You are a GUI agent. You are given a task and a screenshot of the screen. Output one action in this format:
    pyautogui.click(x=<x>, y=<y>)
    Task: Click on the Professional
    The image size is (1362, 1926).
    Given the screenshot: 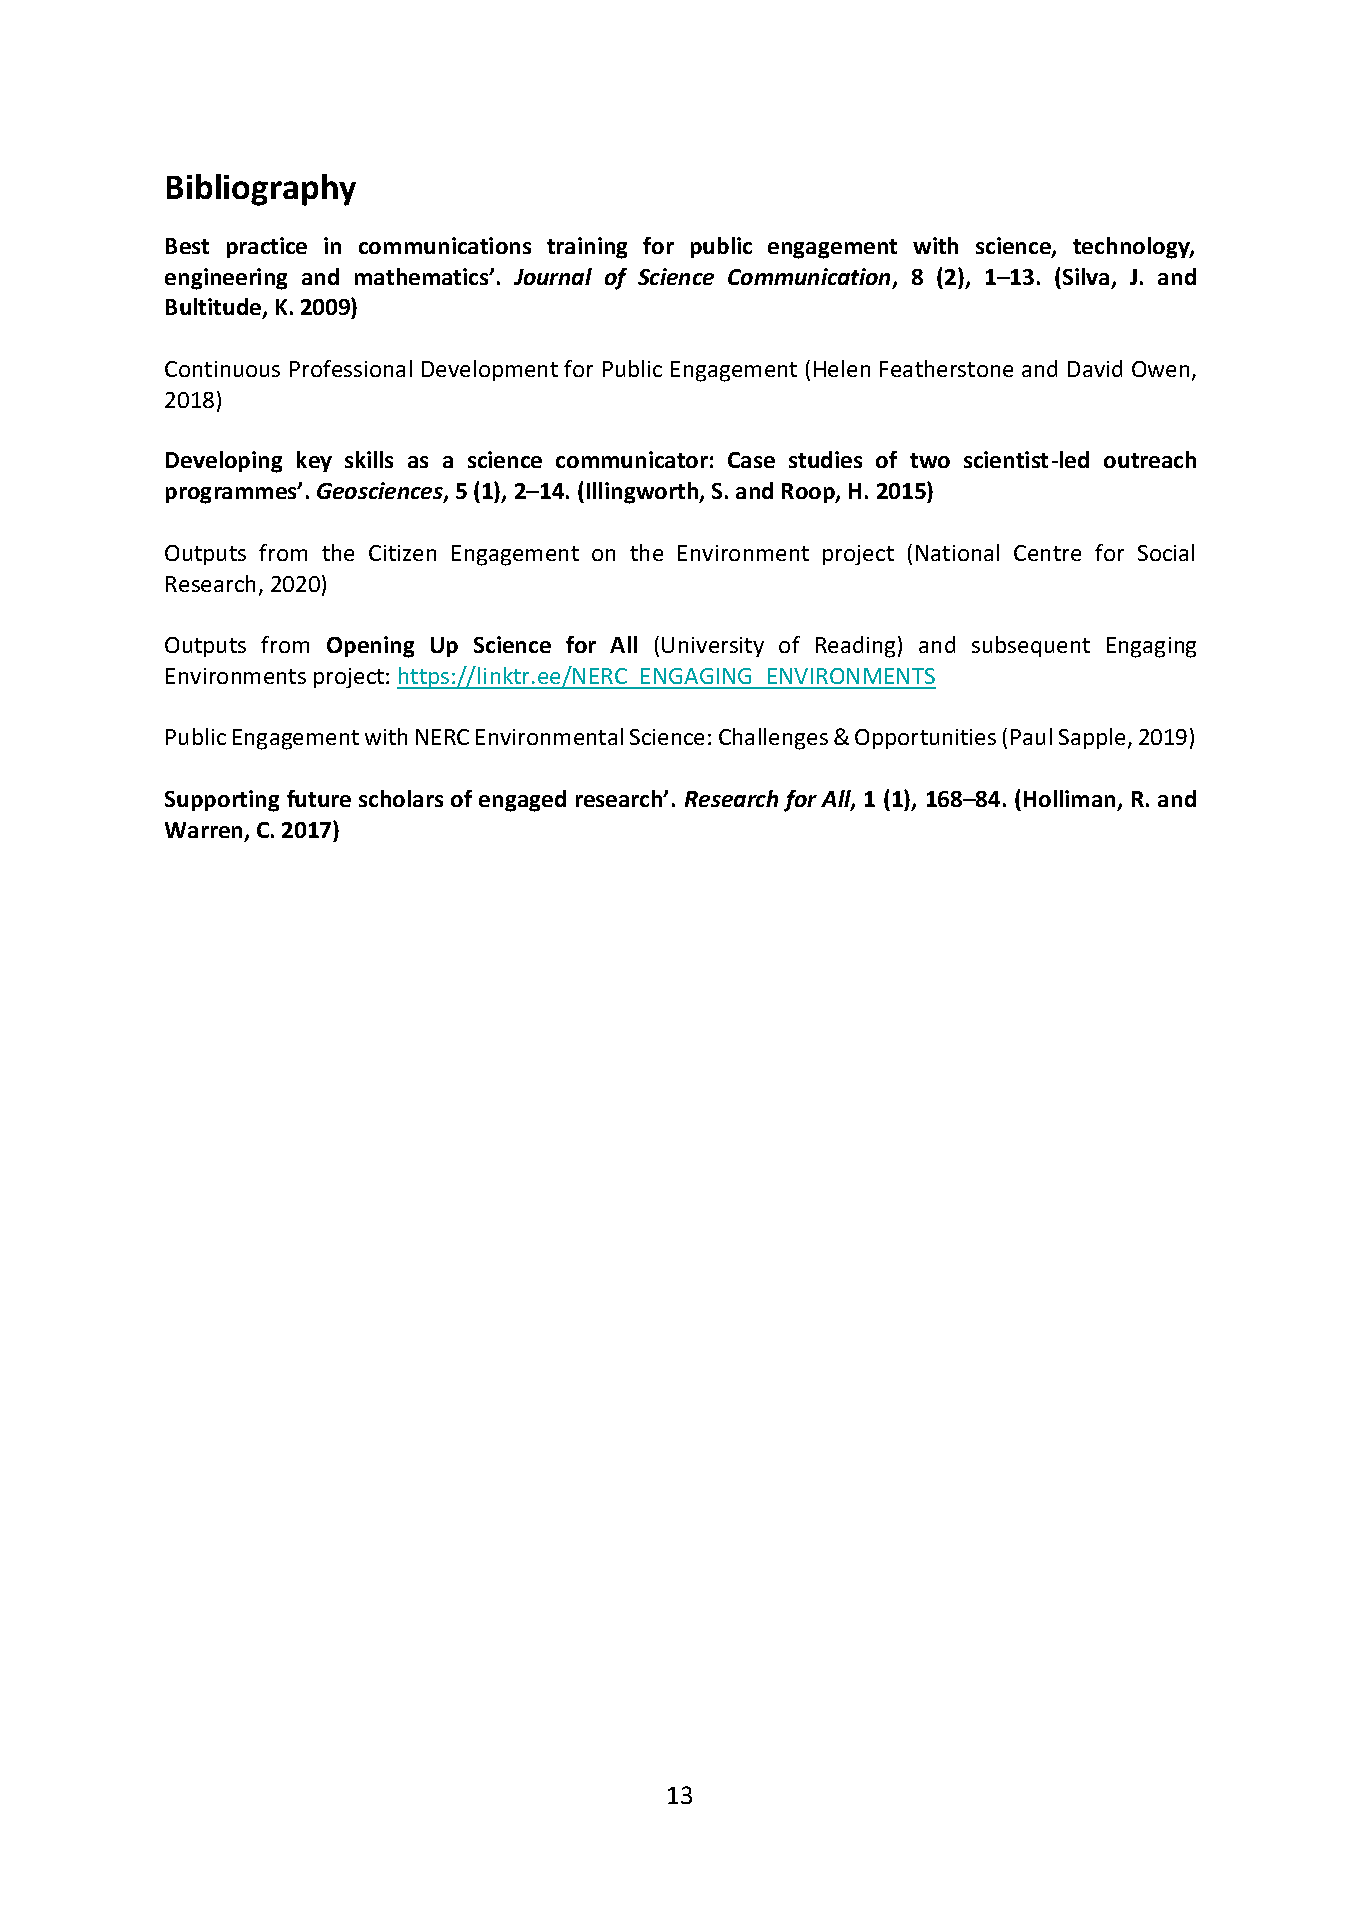 What is the action you would take?
    pyautogui.click(x=351, y=368)
